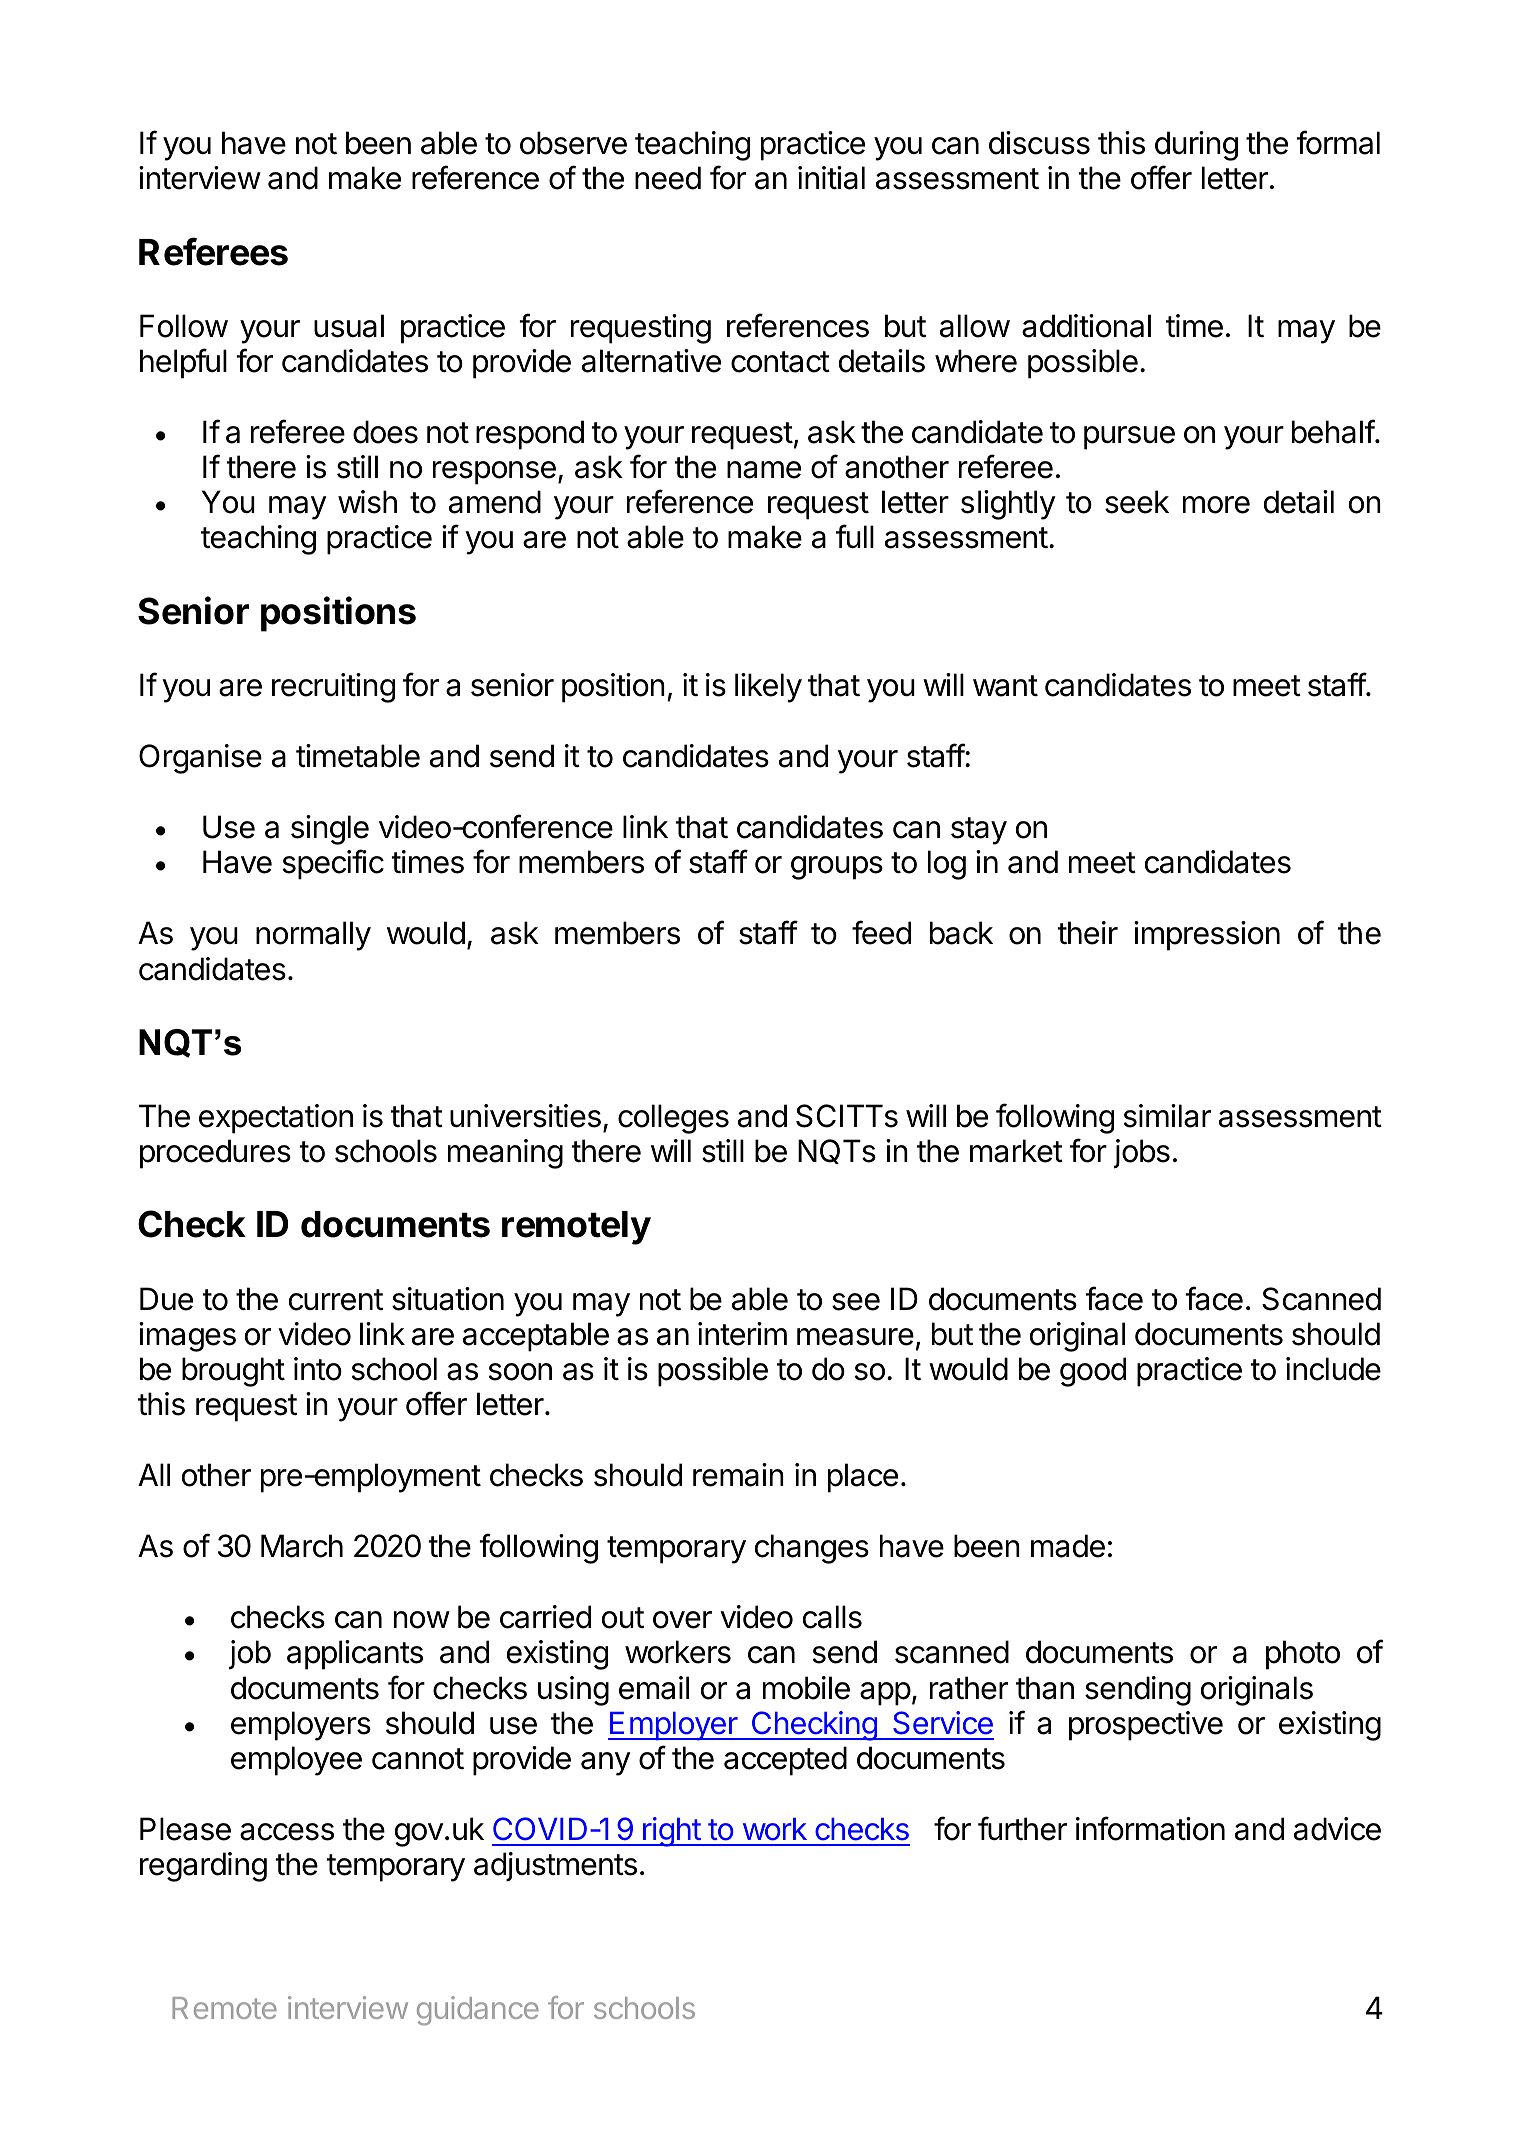 Image resolution: width=1519 pixels, height=2148 pixels. What do you see at coordinates (768, 688) in the document?
I see `likely` at bounding box center [768, 688].
